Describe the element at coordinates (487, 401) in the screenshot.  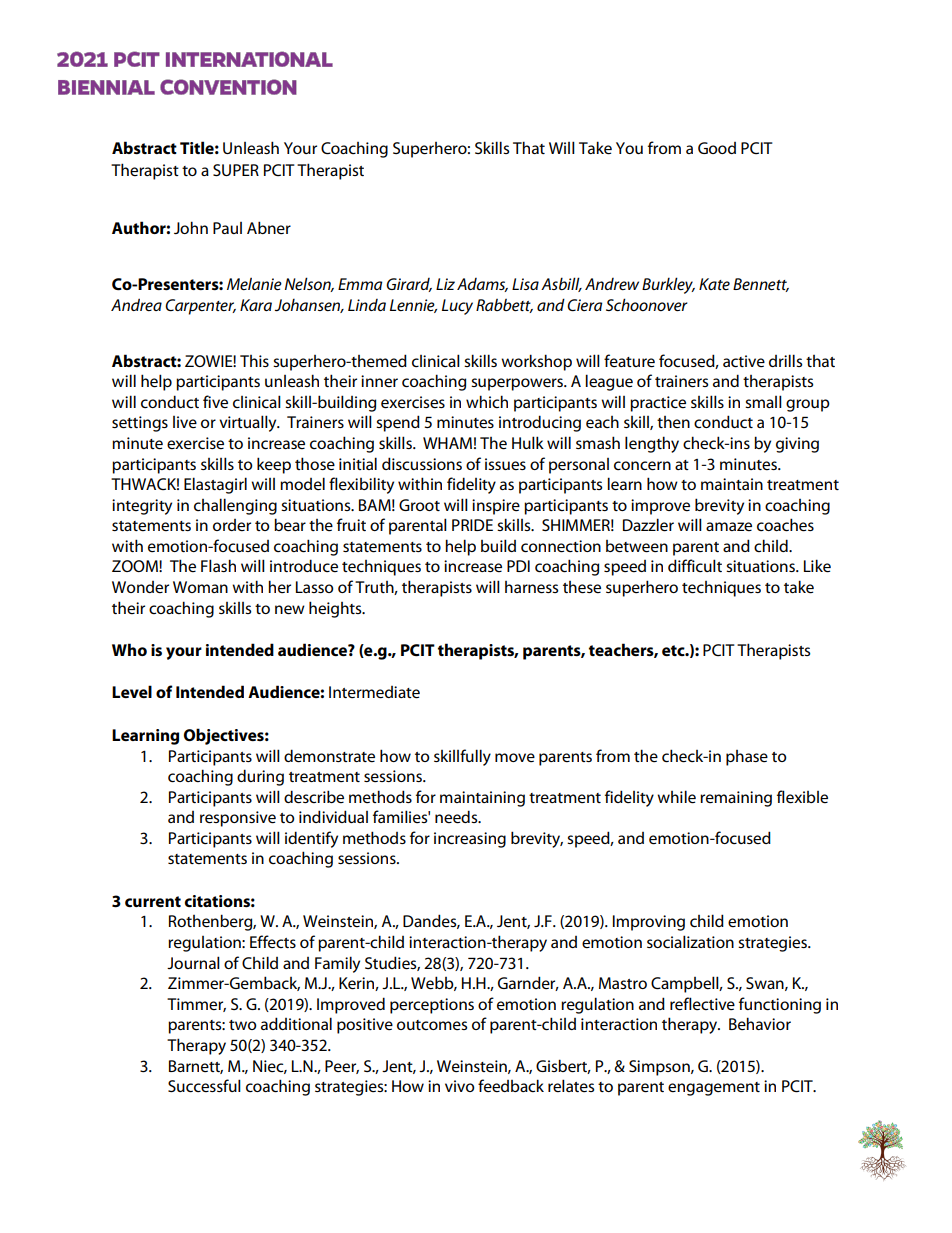
I see `which` at that location.
